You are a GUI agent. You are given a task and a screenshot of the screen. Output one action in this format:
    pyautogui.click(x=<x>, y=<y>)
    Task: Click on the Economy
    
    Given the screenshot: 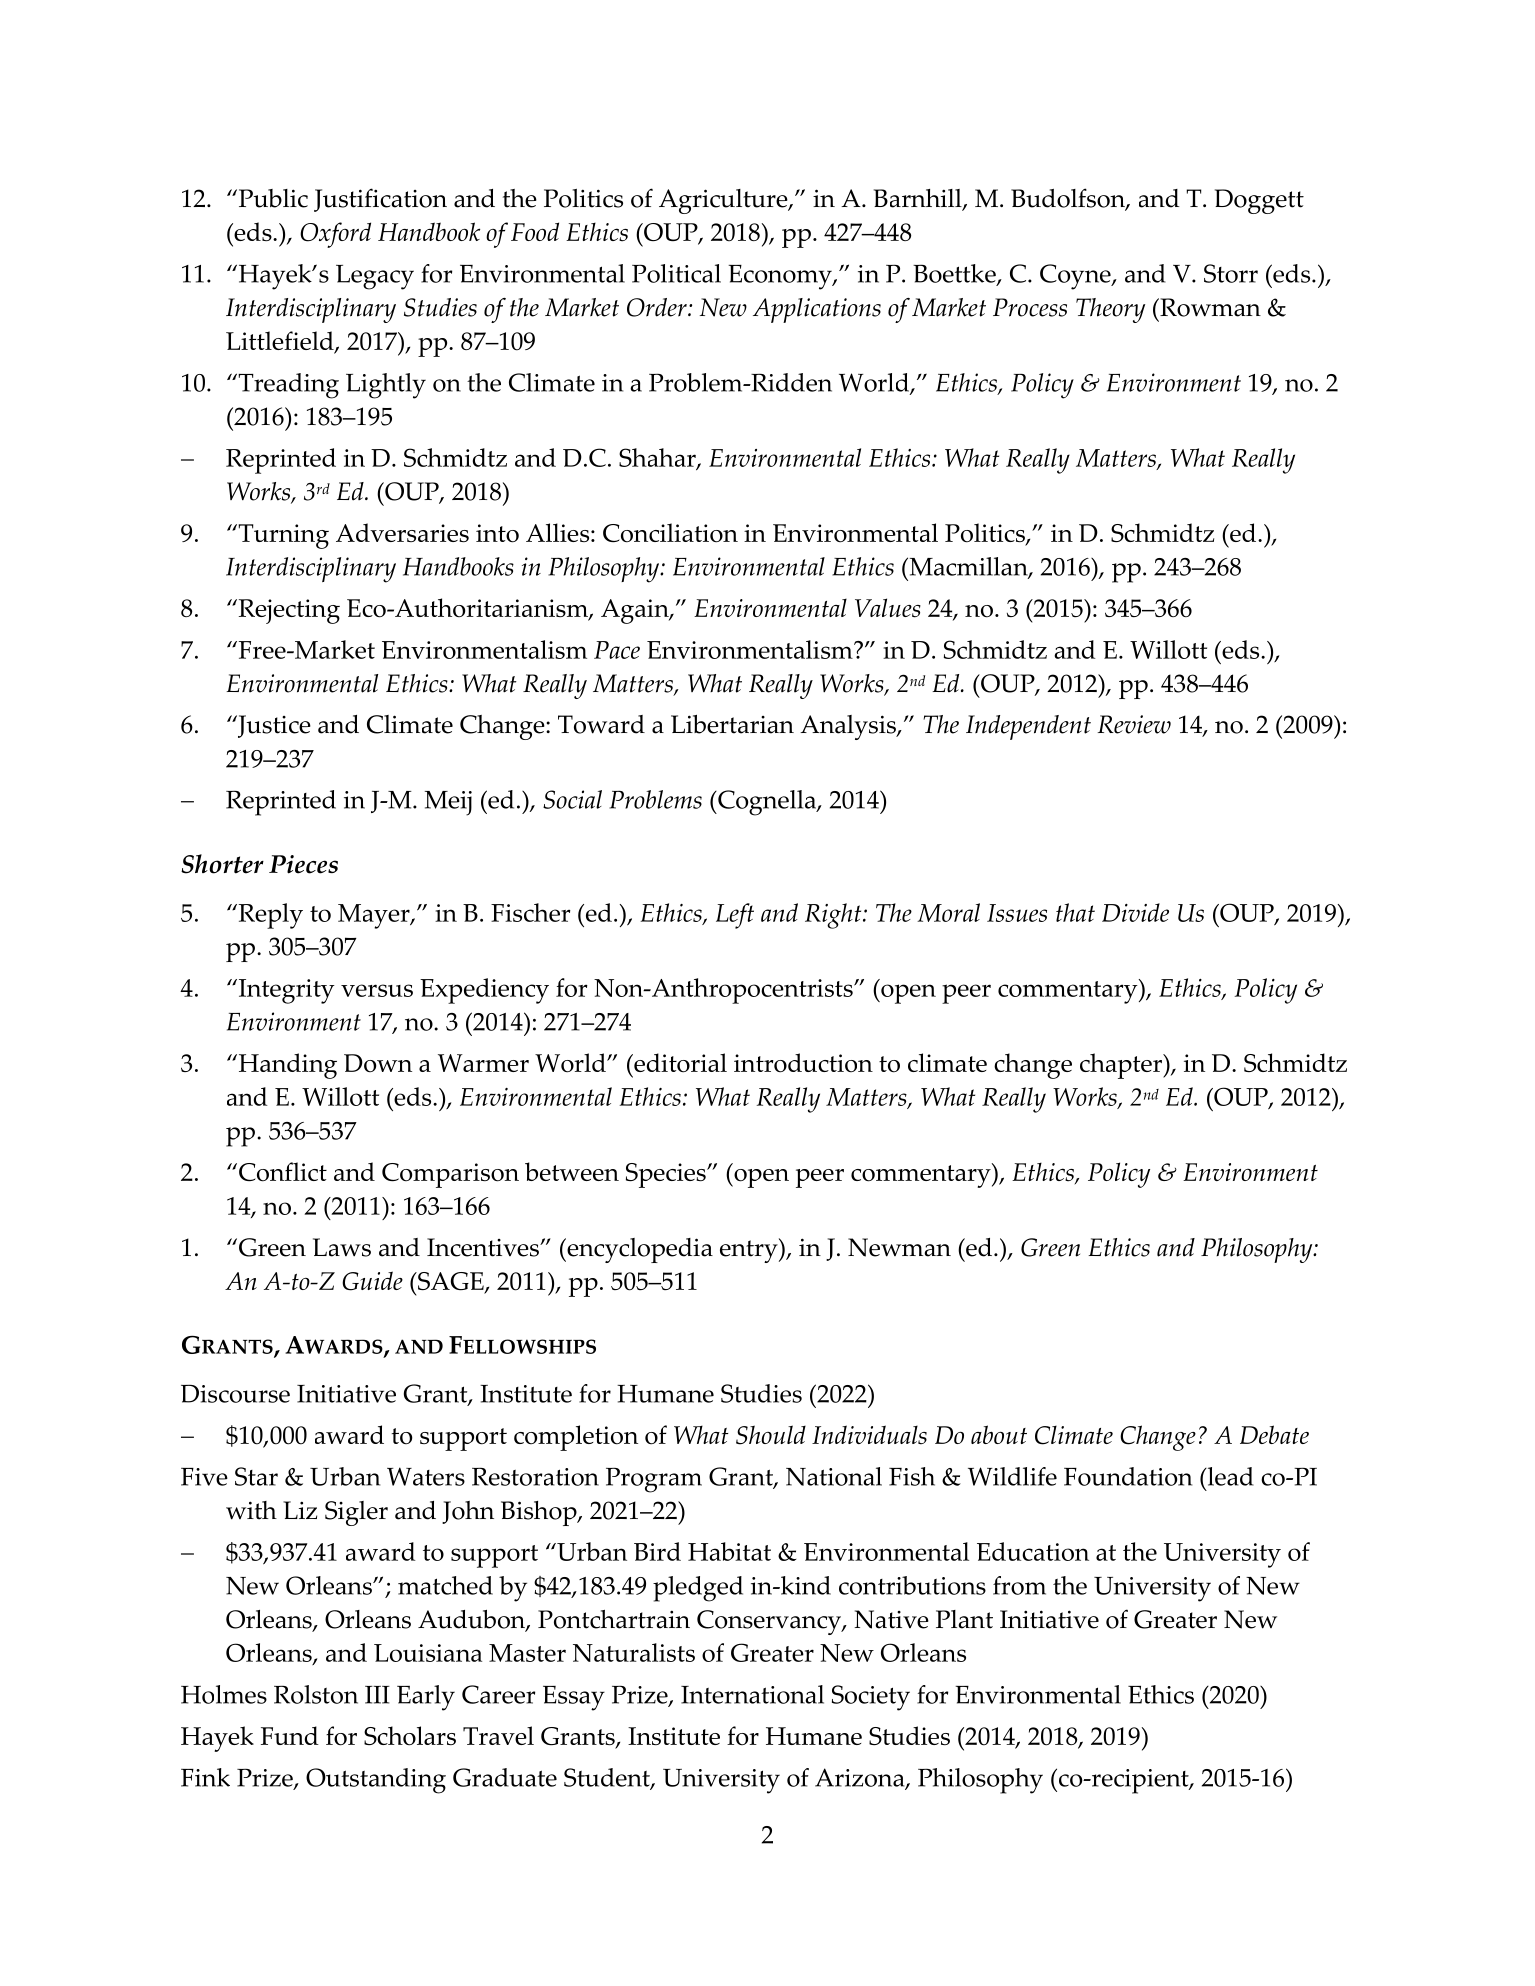 What is the action you would take?
    pyautogui.click(x=781, y=277)
